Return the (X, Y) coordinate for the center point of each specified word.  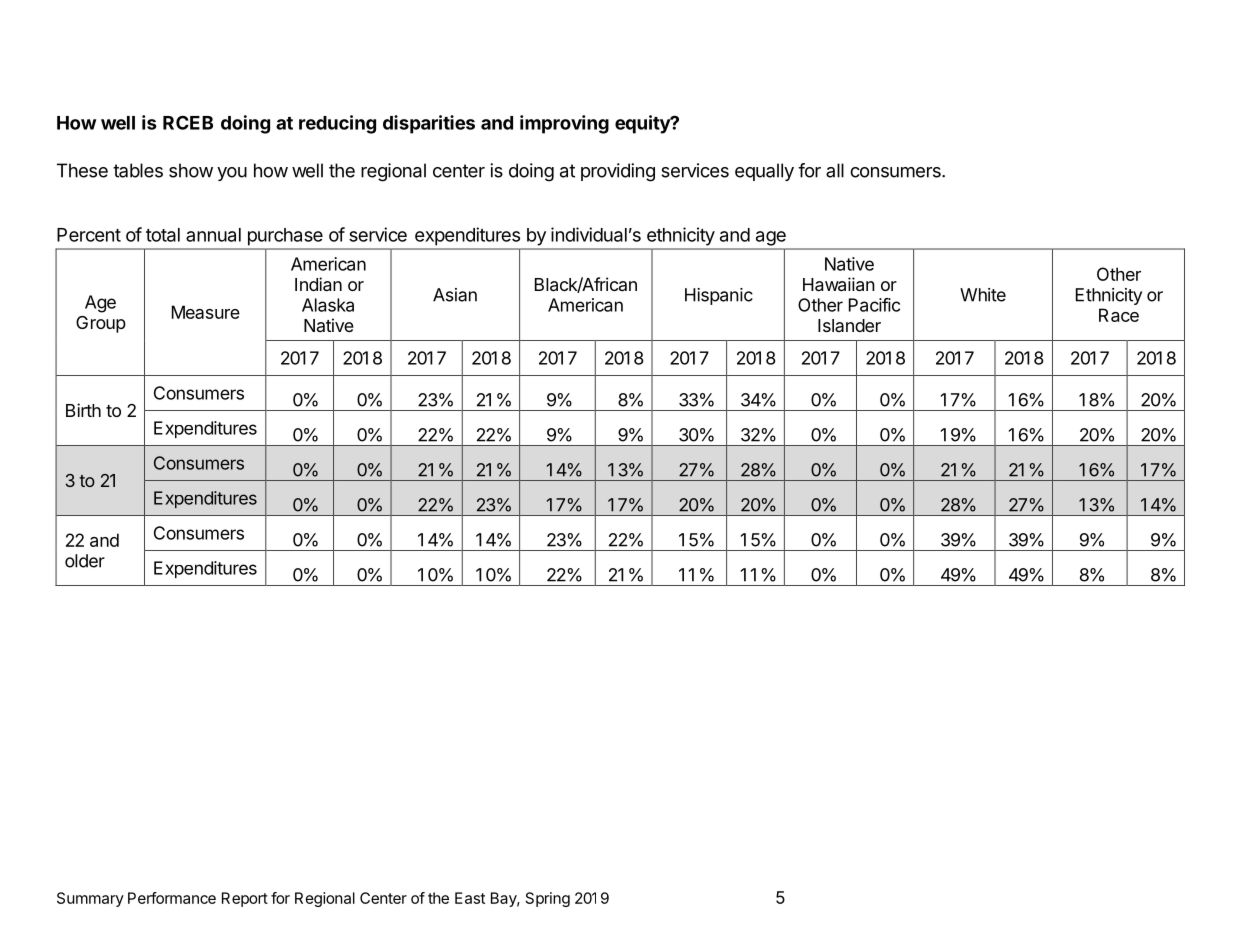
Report (245, 899)
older (85, 561)
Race (1119, 315)
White (983, 295)
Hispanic (719, 296)
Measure (206, 312)
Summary (90, 899)
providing (618, 172)
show (191, 170)
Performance (172, 898)
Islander (849, 325)
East (470, 898)
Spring (548, 899)
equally (764, 172)
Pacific (874, 305)
